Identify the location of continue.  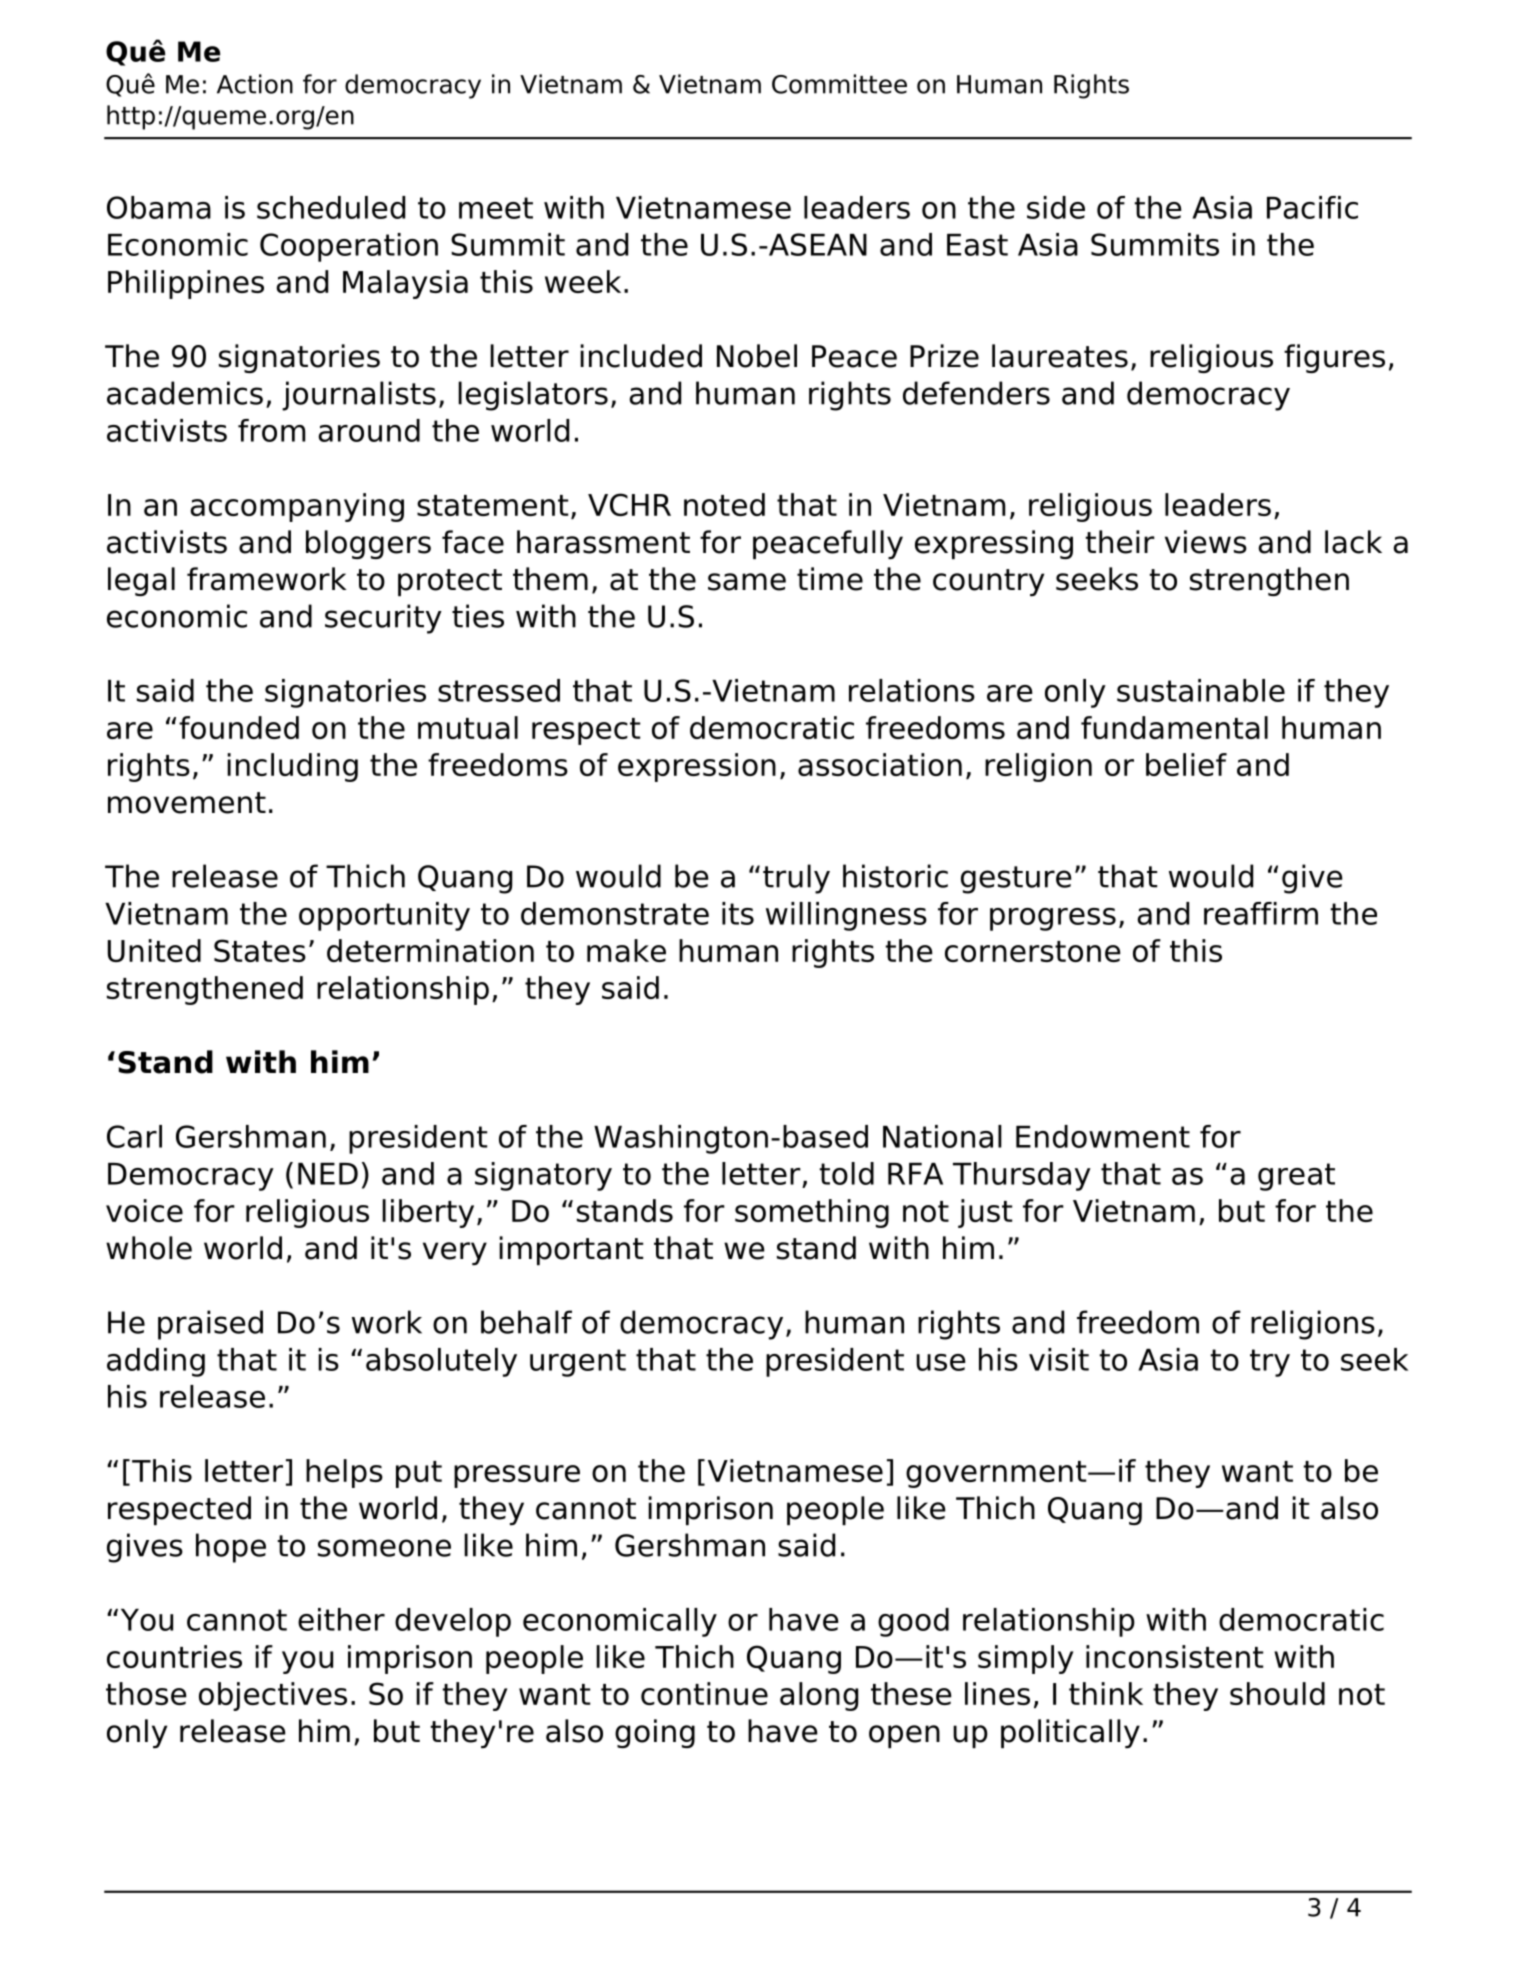
(704, 1693).
